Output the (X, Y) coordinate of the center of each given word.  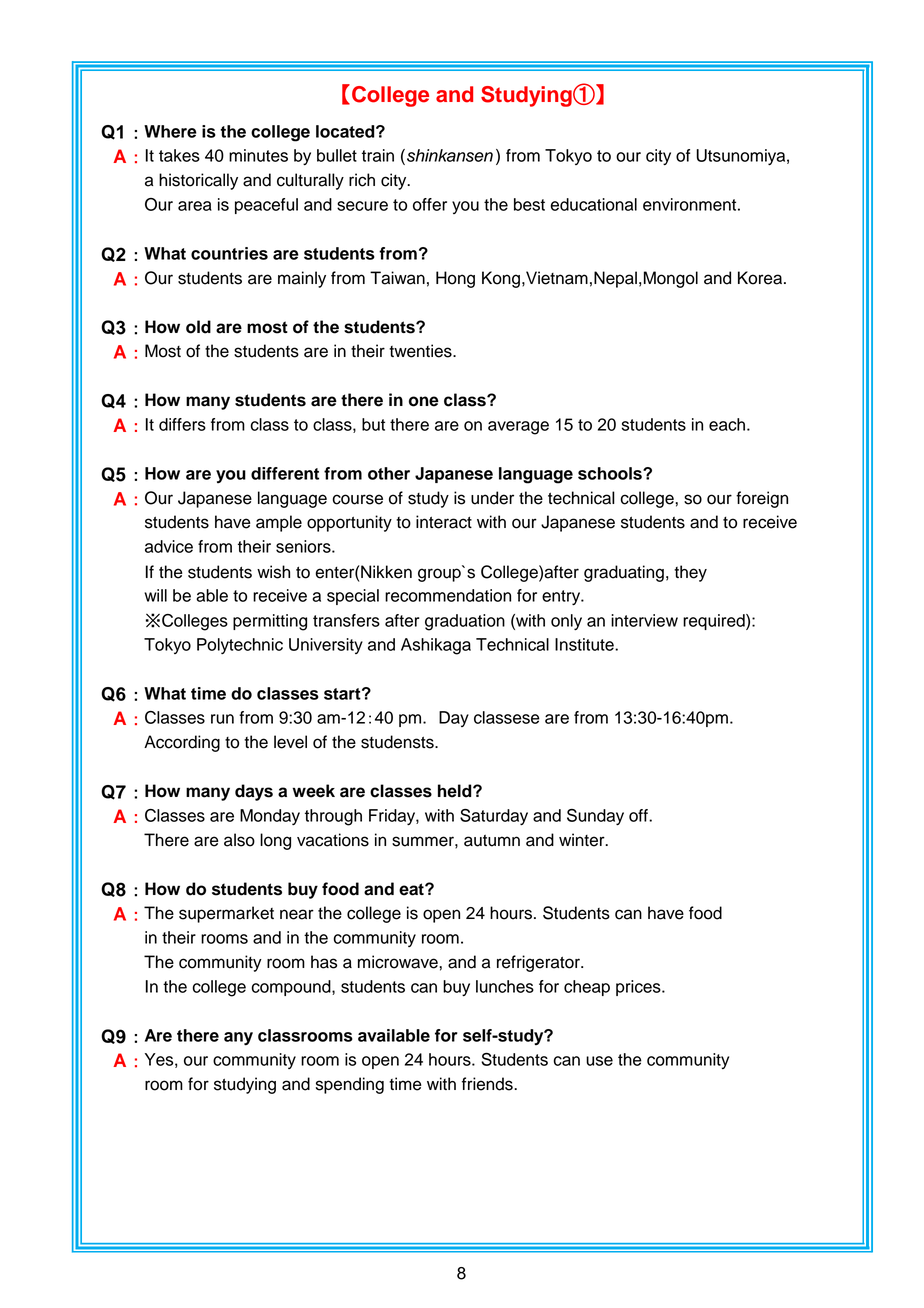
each (727, 424)
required (715, 622)
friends (488, 1084)
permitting (270, 622)
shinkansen (450, 155)
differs (182, 424)
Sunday (595, 817)
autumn (492, 841)
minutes (258, 155)
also (239, 840)
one (424, 401)
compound (292, 988)
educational (594, 204)
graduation (465, 622)
